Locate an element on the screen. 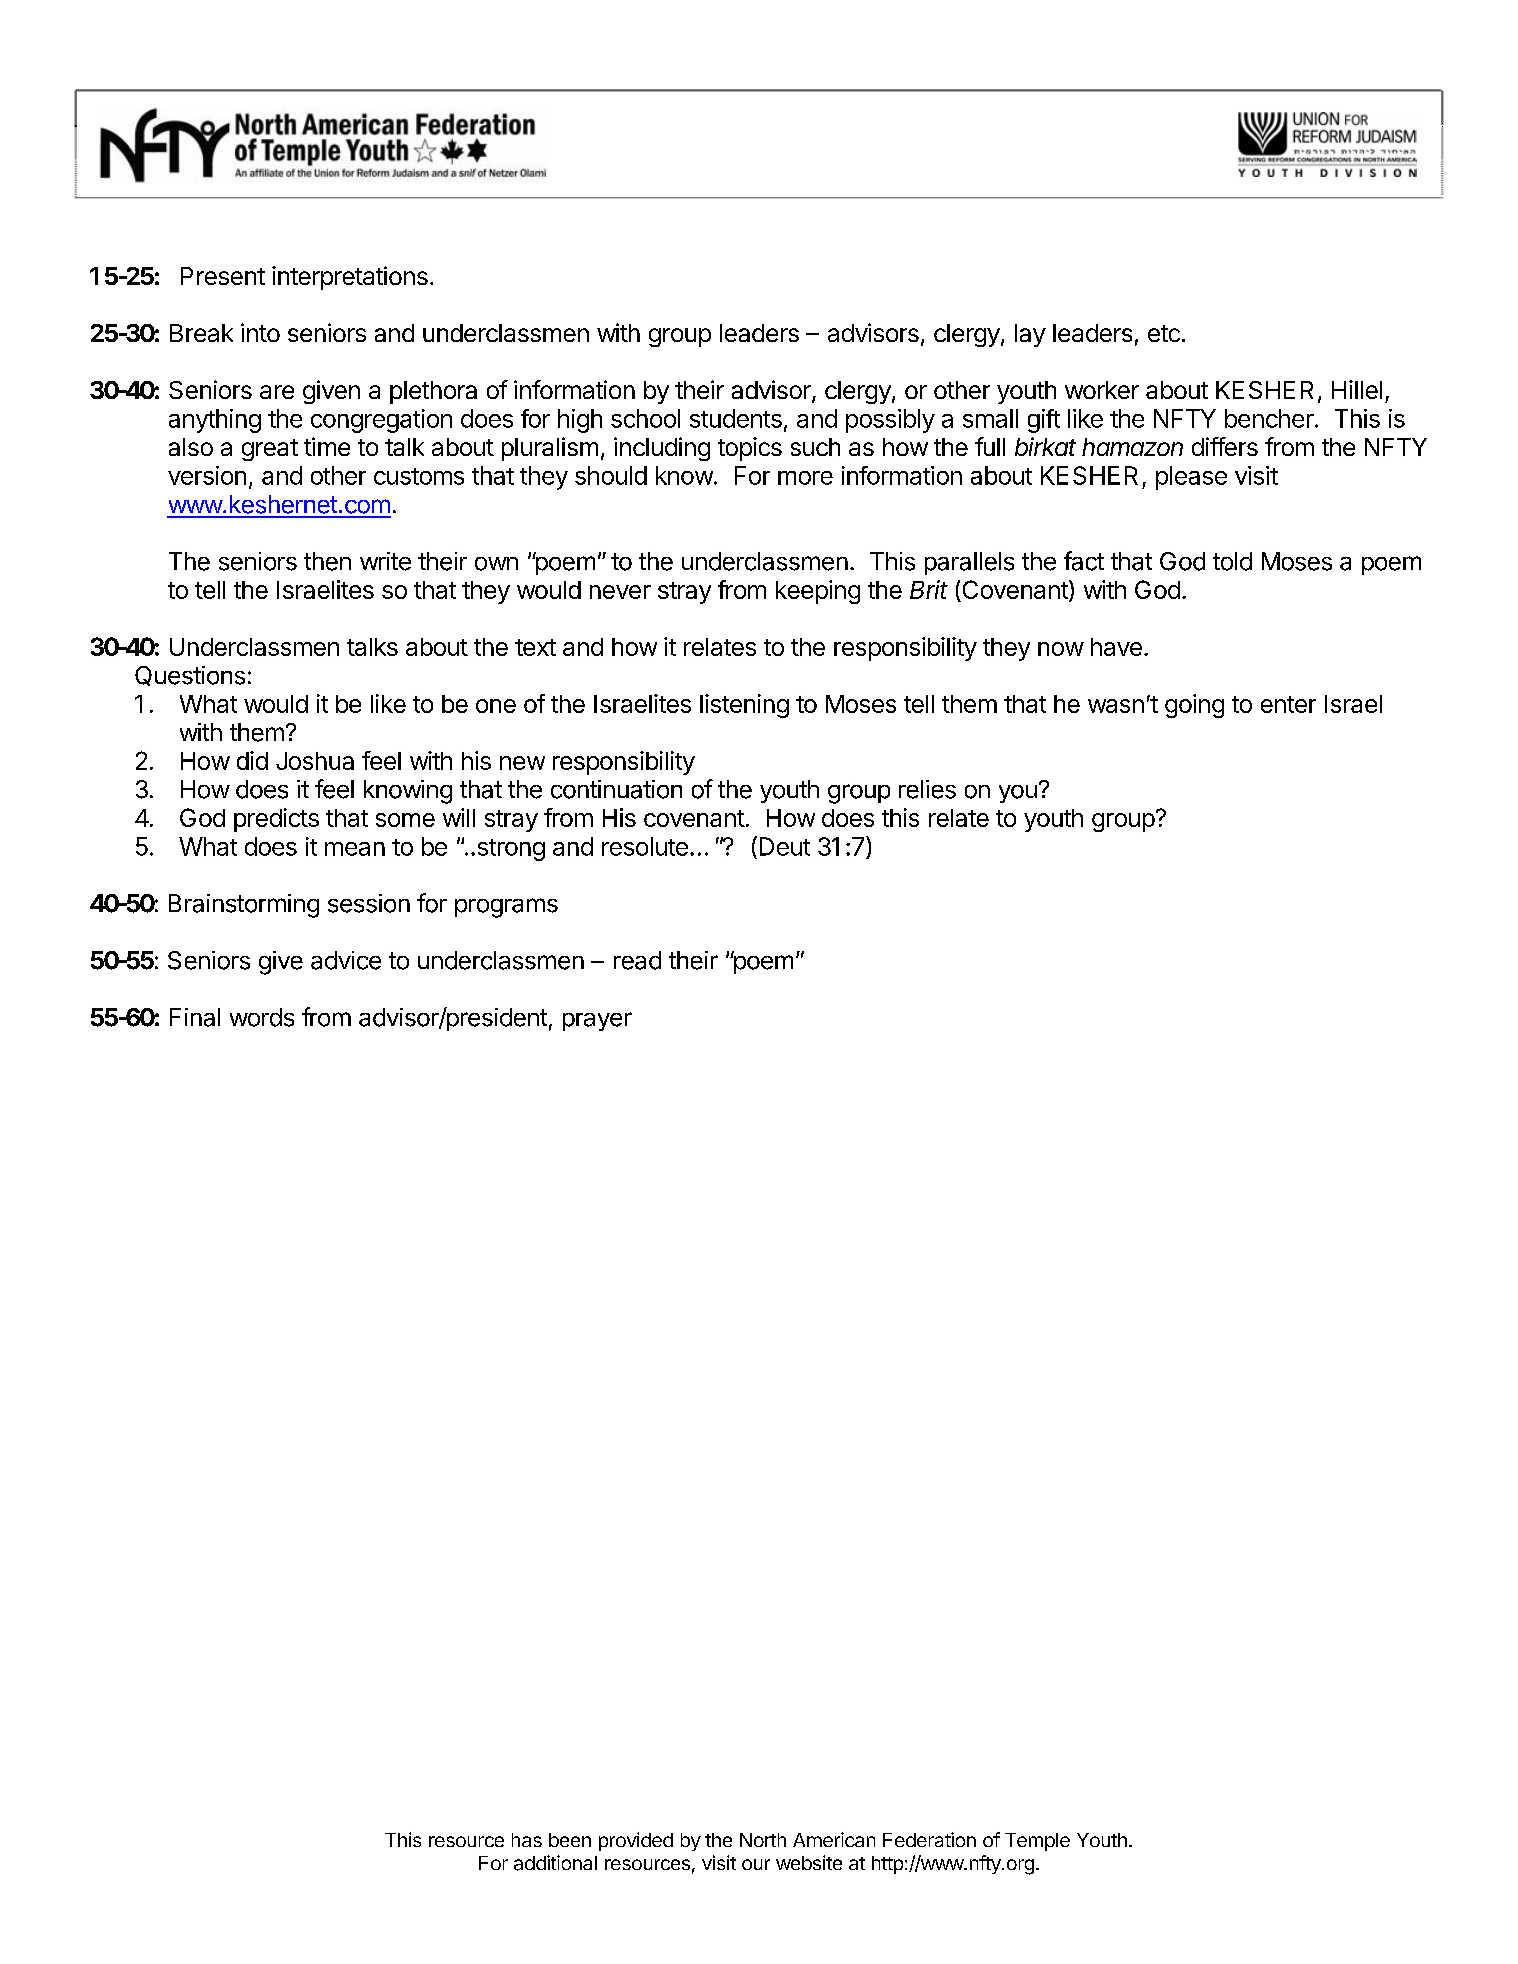  etc is located at coordinates (1164, 333).
